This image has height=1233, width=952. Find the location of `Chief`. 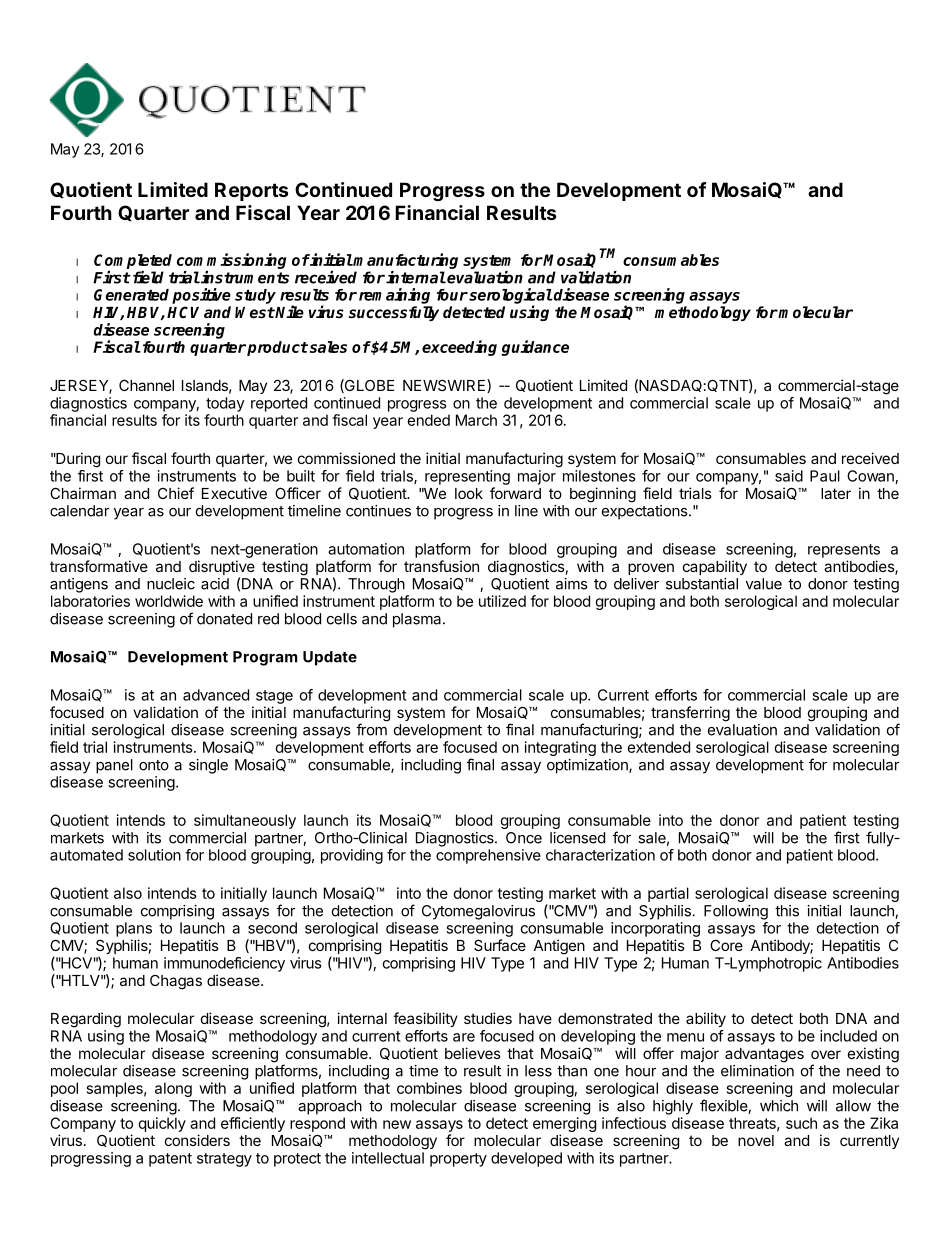

Chief is located at coordinates (176, 493).
